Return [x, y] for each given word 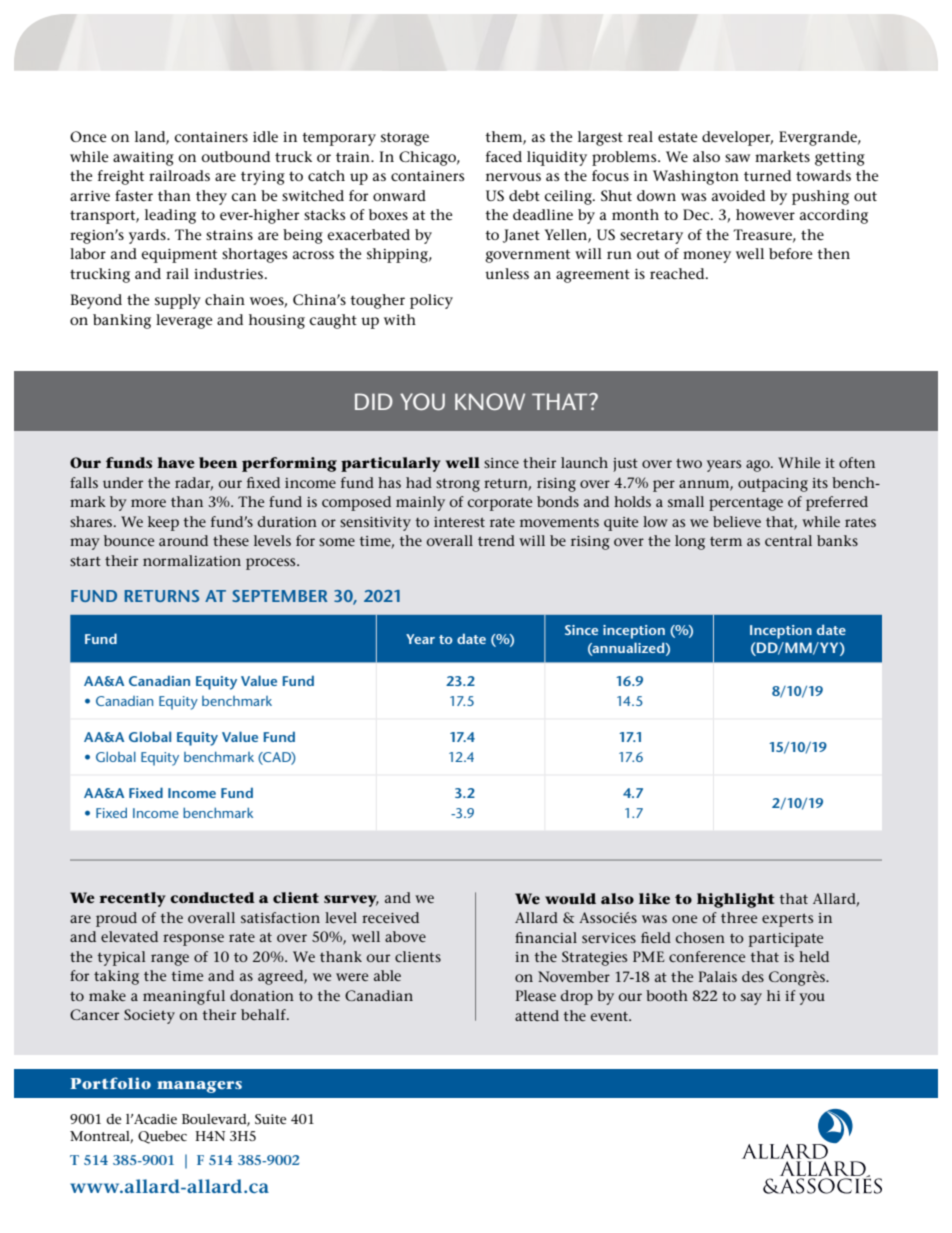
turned [767, 175]
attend [537, 1015]
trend [496, 540]
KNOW [490, 401]
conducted [212, 897]
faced [504, 156]
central [788, 540]
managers [199, 1087]
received [390, 917]
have [176, 462]
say [751, 999]
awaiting [143, 159]
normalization [192, 560]
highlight [736, 900]
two [689, 463]
